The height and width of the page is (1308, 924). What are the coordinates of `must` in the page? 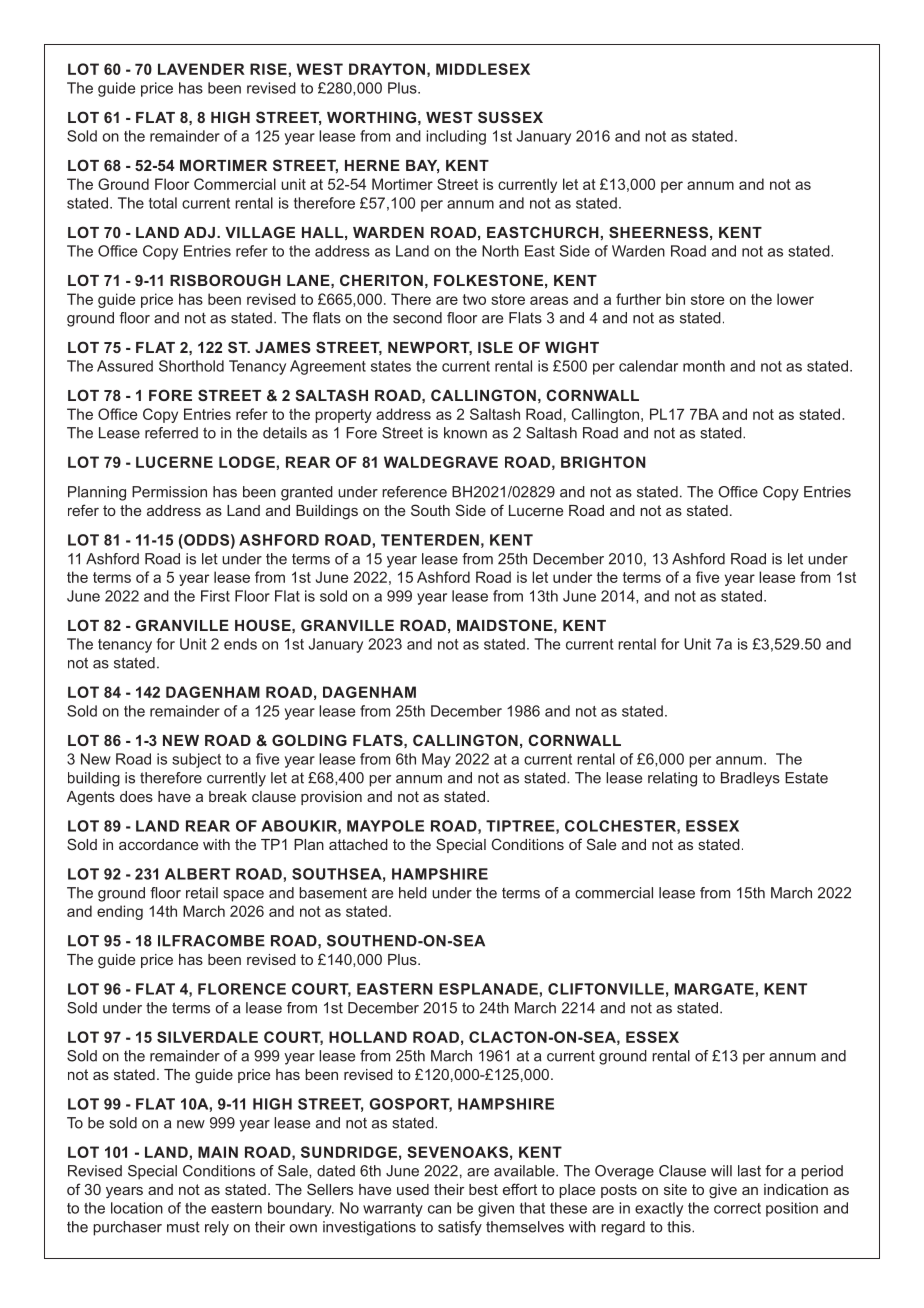 It's located at (183, 1227).
